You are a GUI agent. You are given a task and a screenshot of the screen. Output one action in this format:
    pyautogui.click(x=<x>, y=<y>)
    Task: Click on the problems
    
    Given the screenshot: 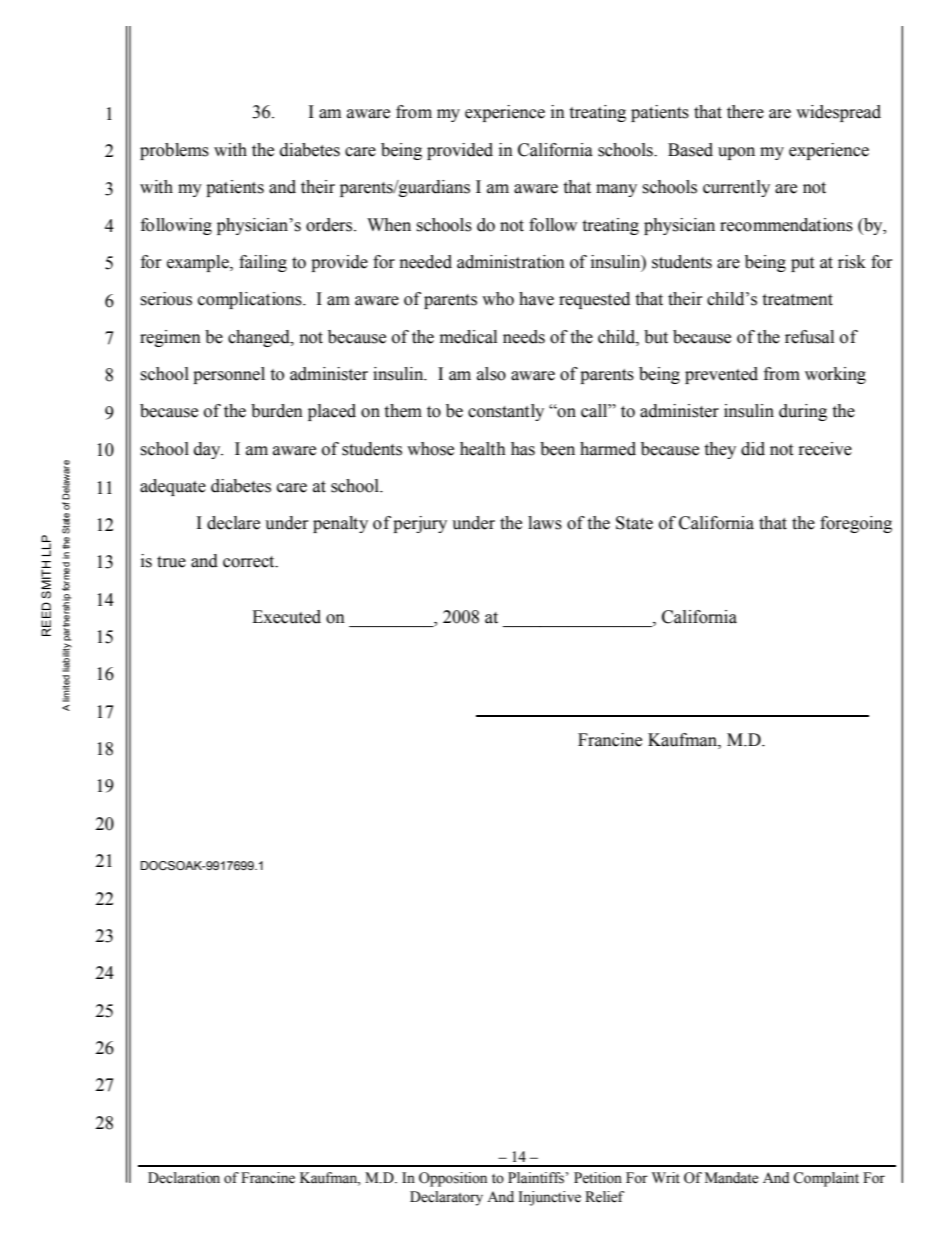 What is the action you would take?
    pyautogui.click(x=174, y=151)
